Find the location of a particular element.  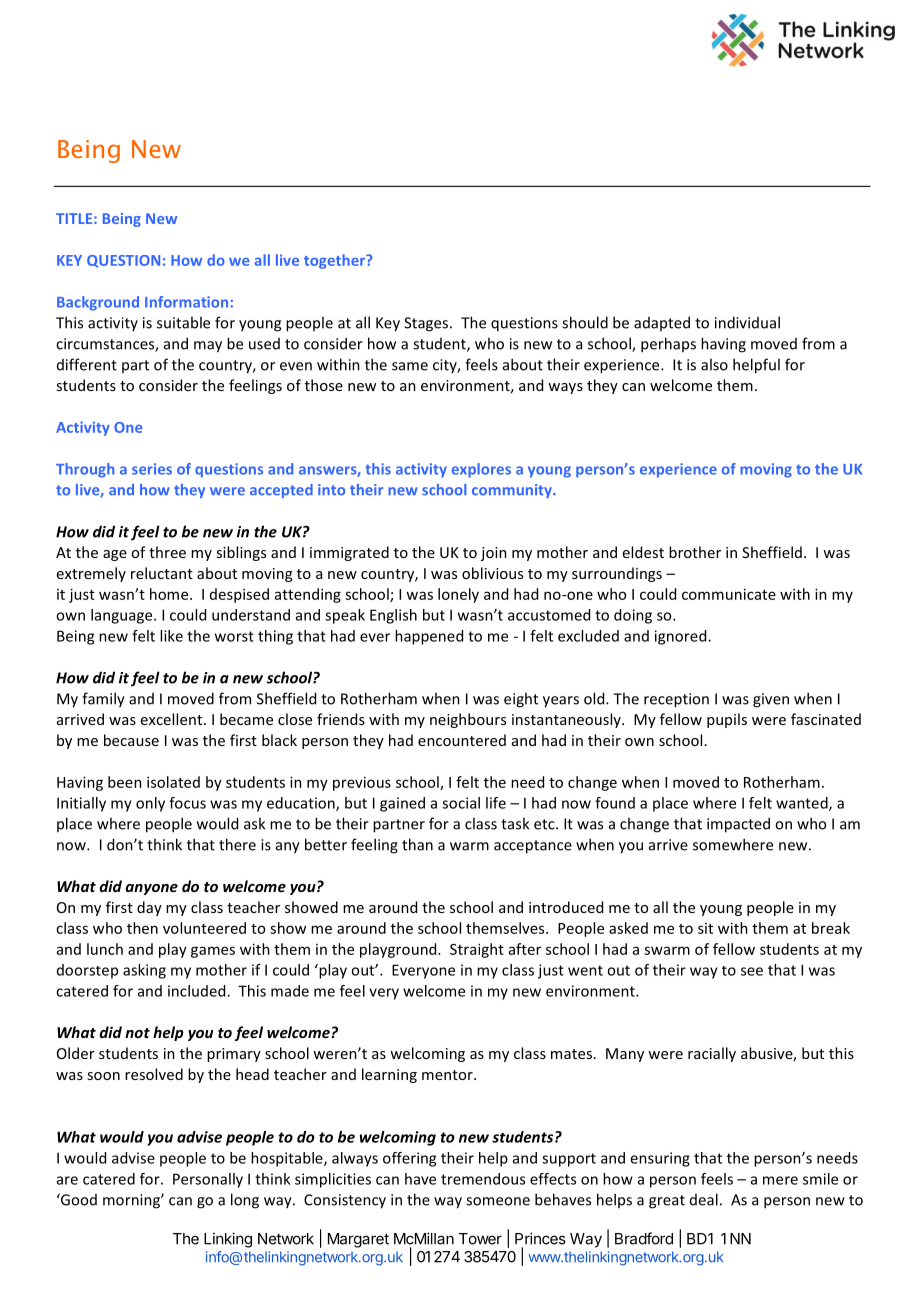

encountered is located at coordinates (462, 740).
